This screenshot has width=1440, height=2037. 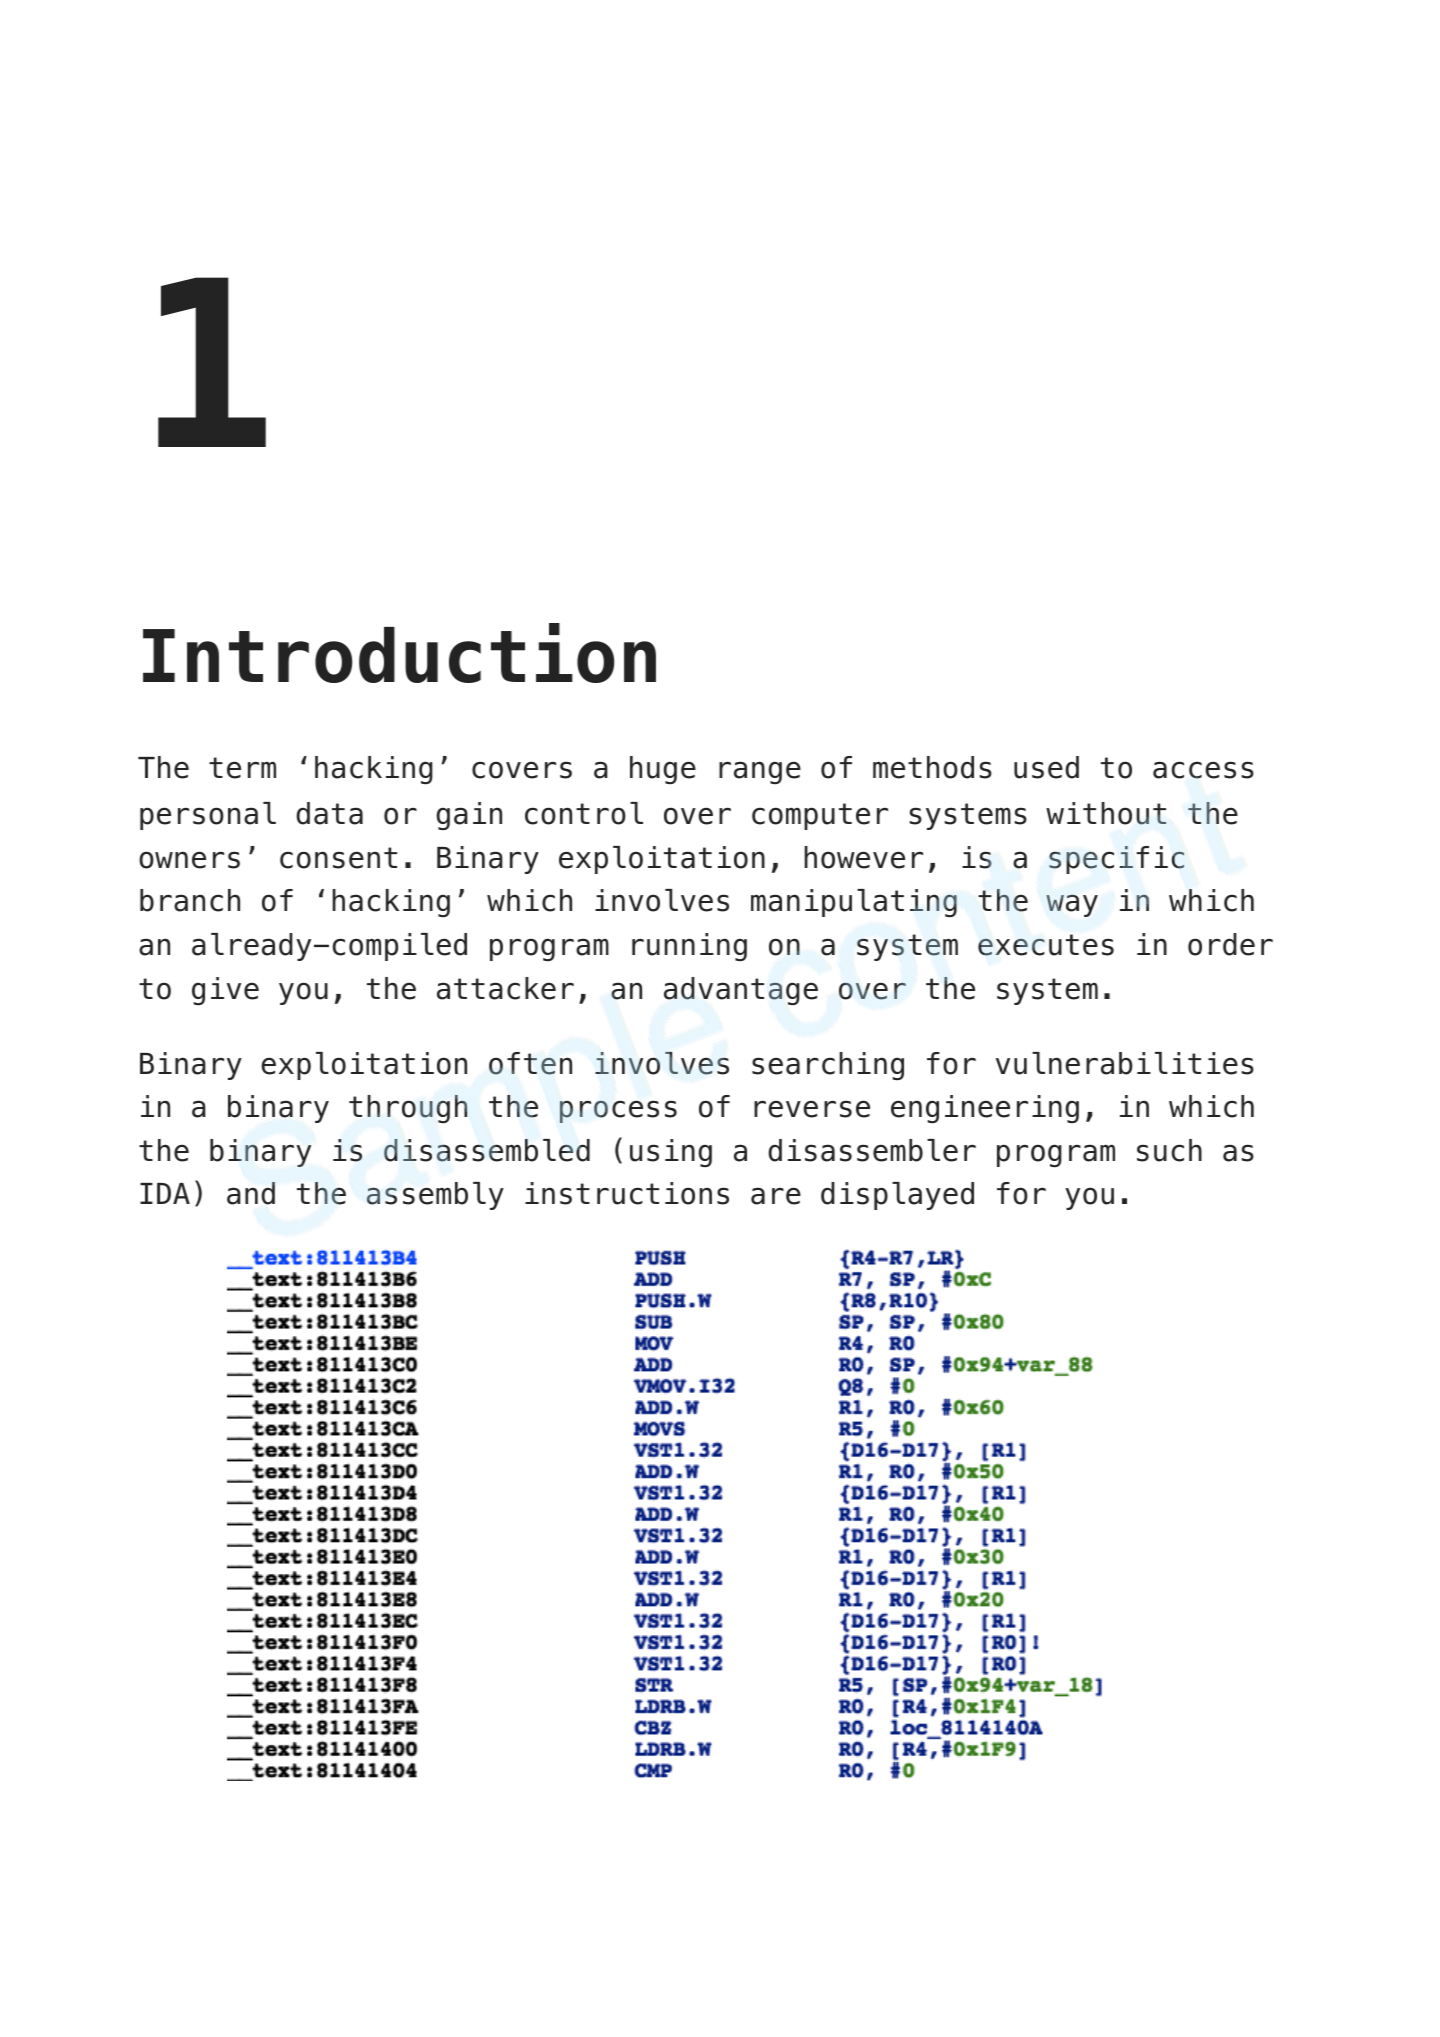 What do you see at coordinates (242, 768) in the screenshot?
I see `term` at bounding box center [242, 768].
